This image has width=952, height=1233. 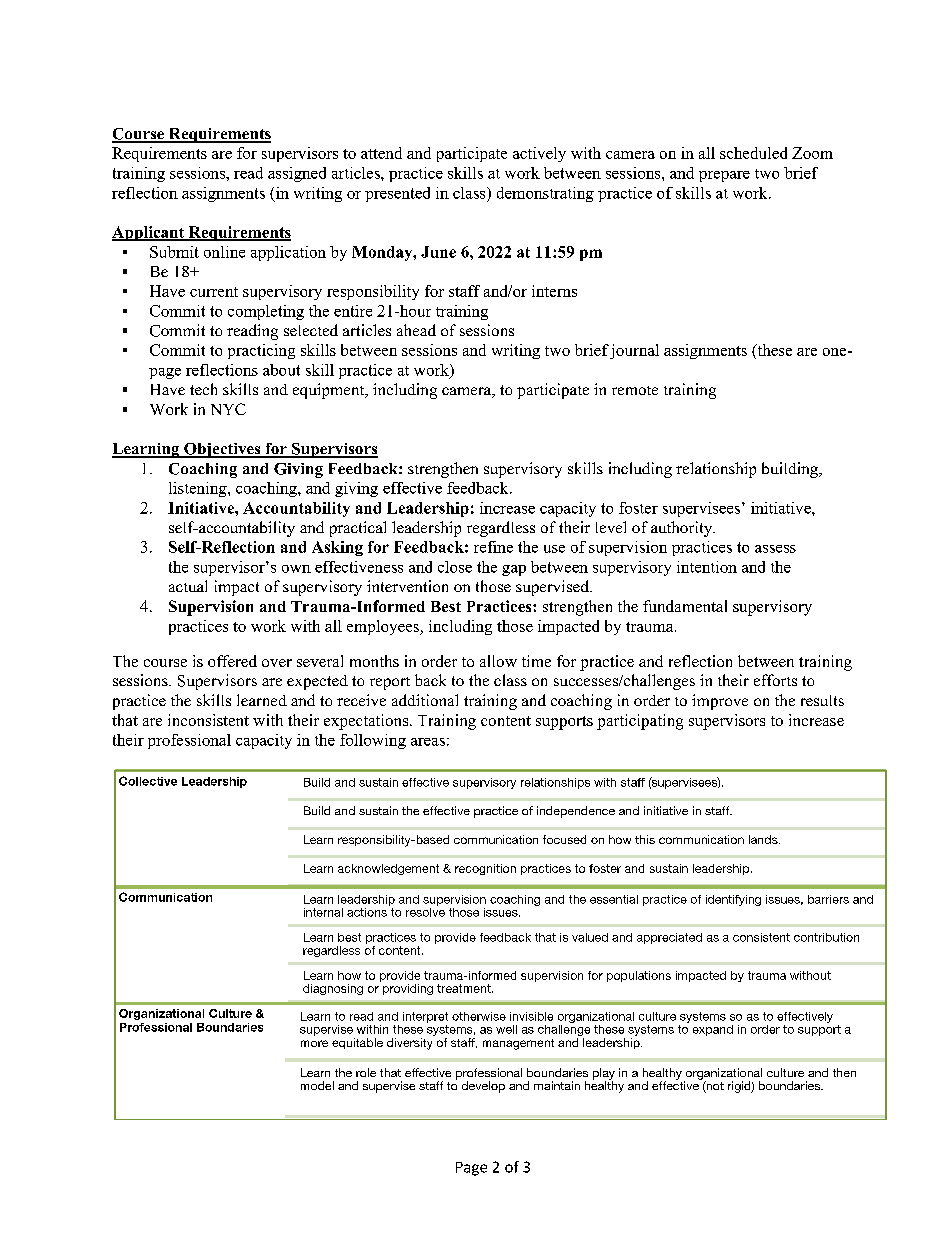 I want to click on allow, so click(x=498, y=661).
